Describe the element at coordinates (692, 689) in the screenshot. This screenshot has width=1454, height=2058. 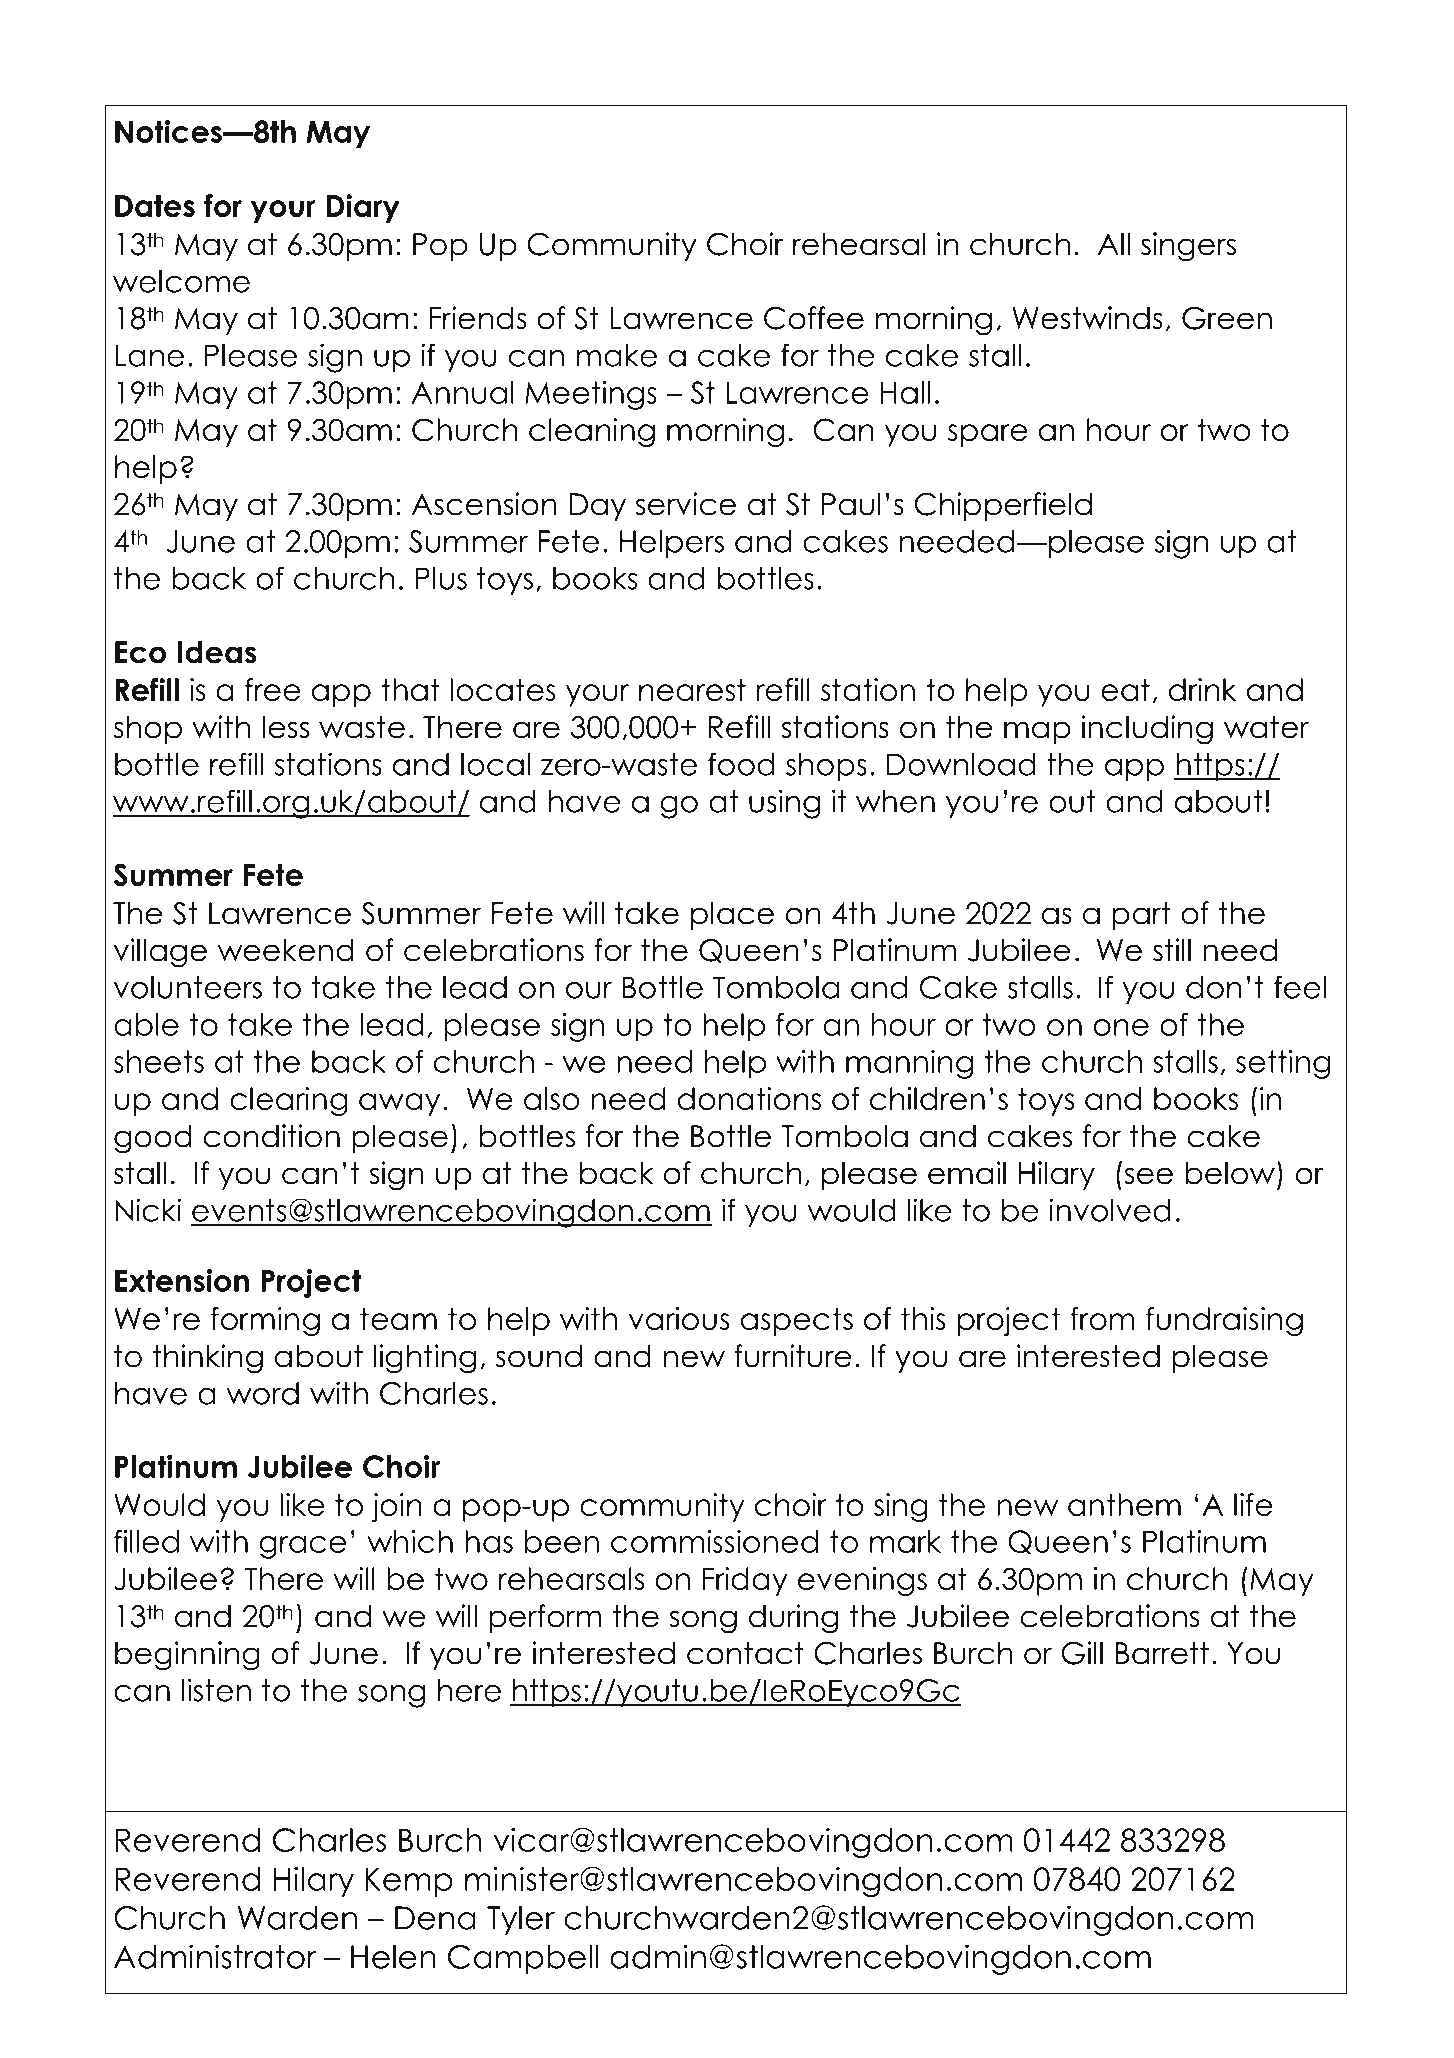
I see `nearest` at that location.
